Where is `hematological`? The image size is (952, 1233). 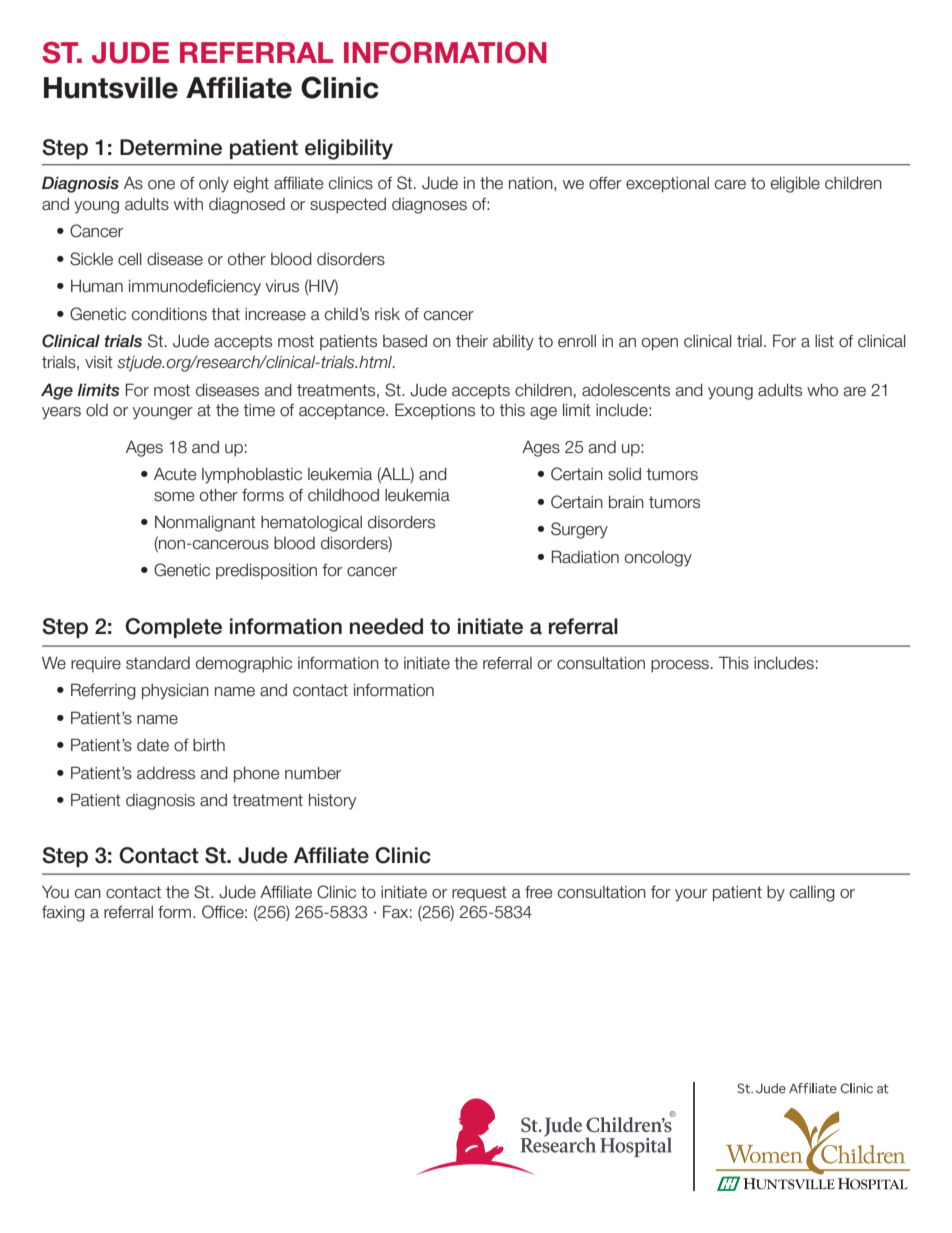
hematological is located at coordinates (311, 524).
